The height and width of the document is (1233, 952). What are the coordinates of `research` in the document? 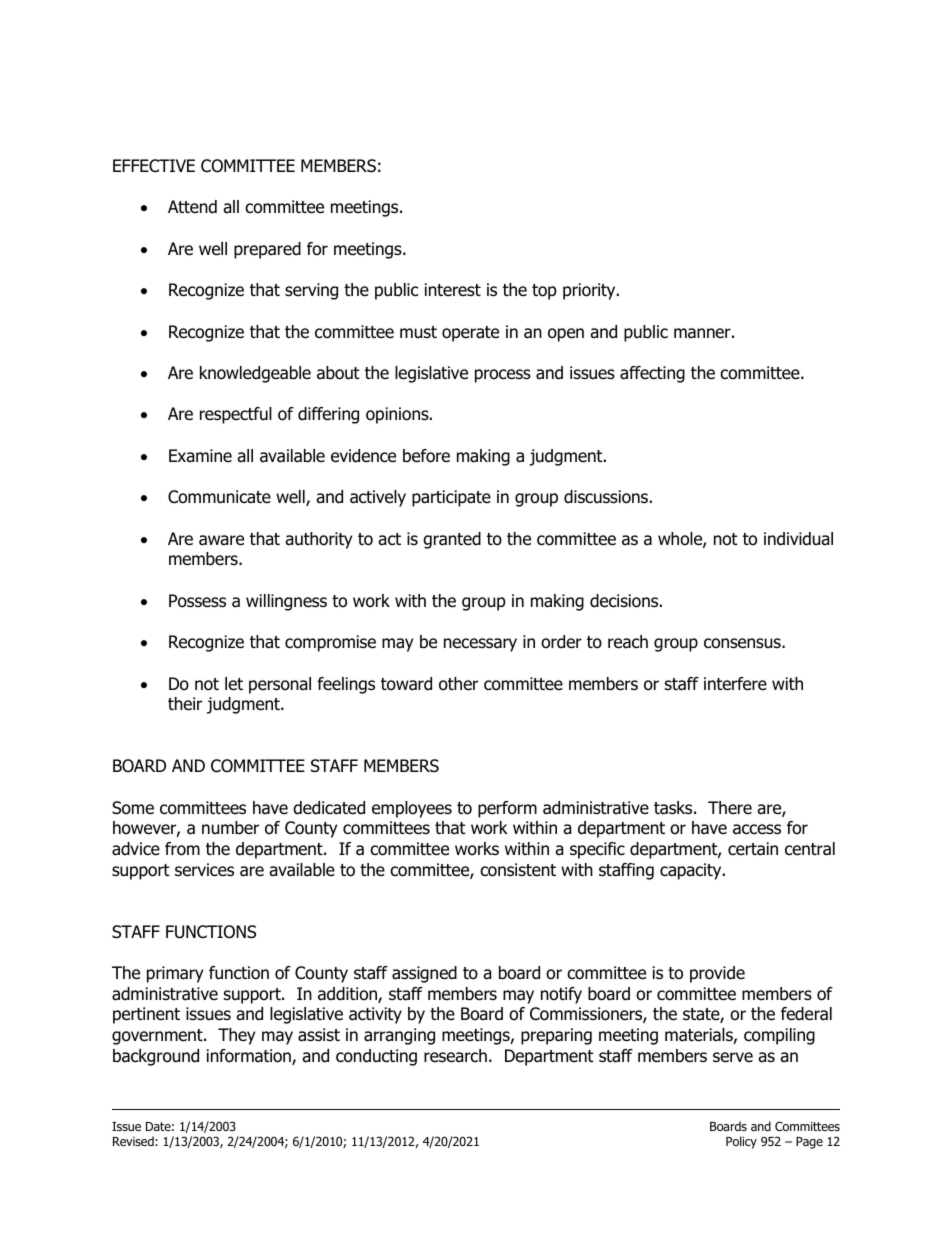 It's located at (455, 1056).
